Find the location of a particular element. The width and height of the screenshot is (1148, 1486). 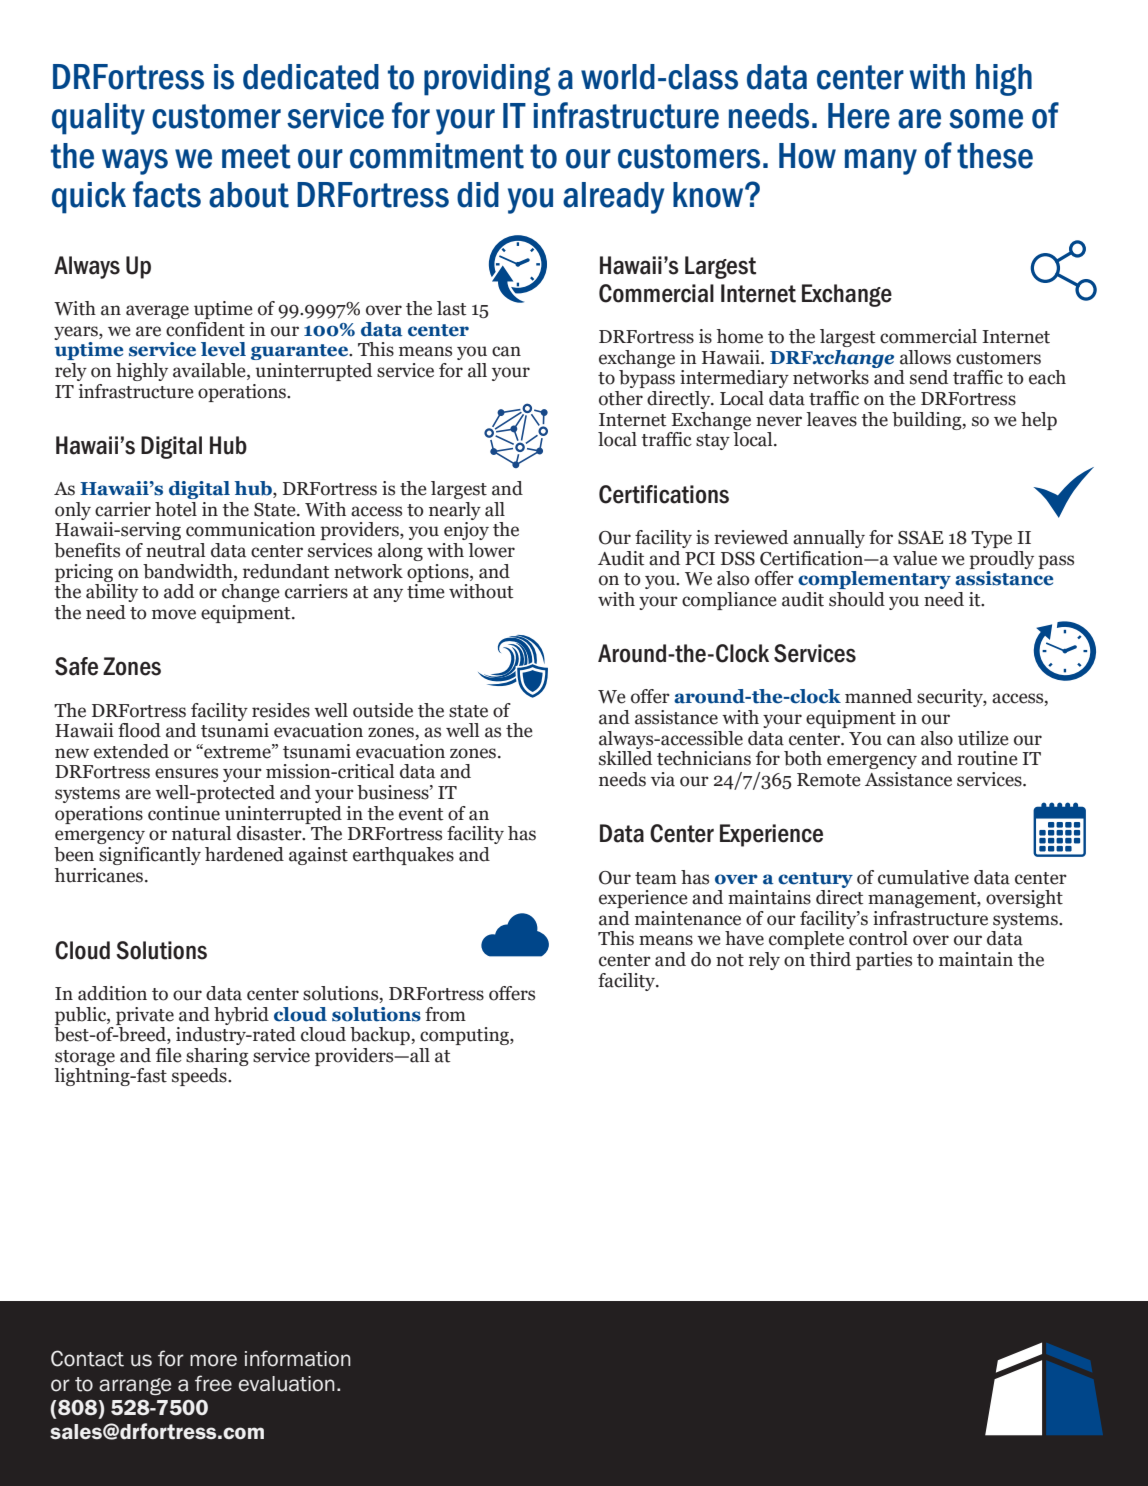

parties is located at coordinates (884, 961).
